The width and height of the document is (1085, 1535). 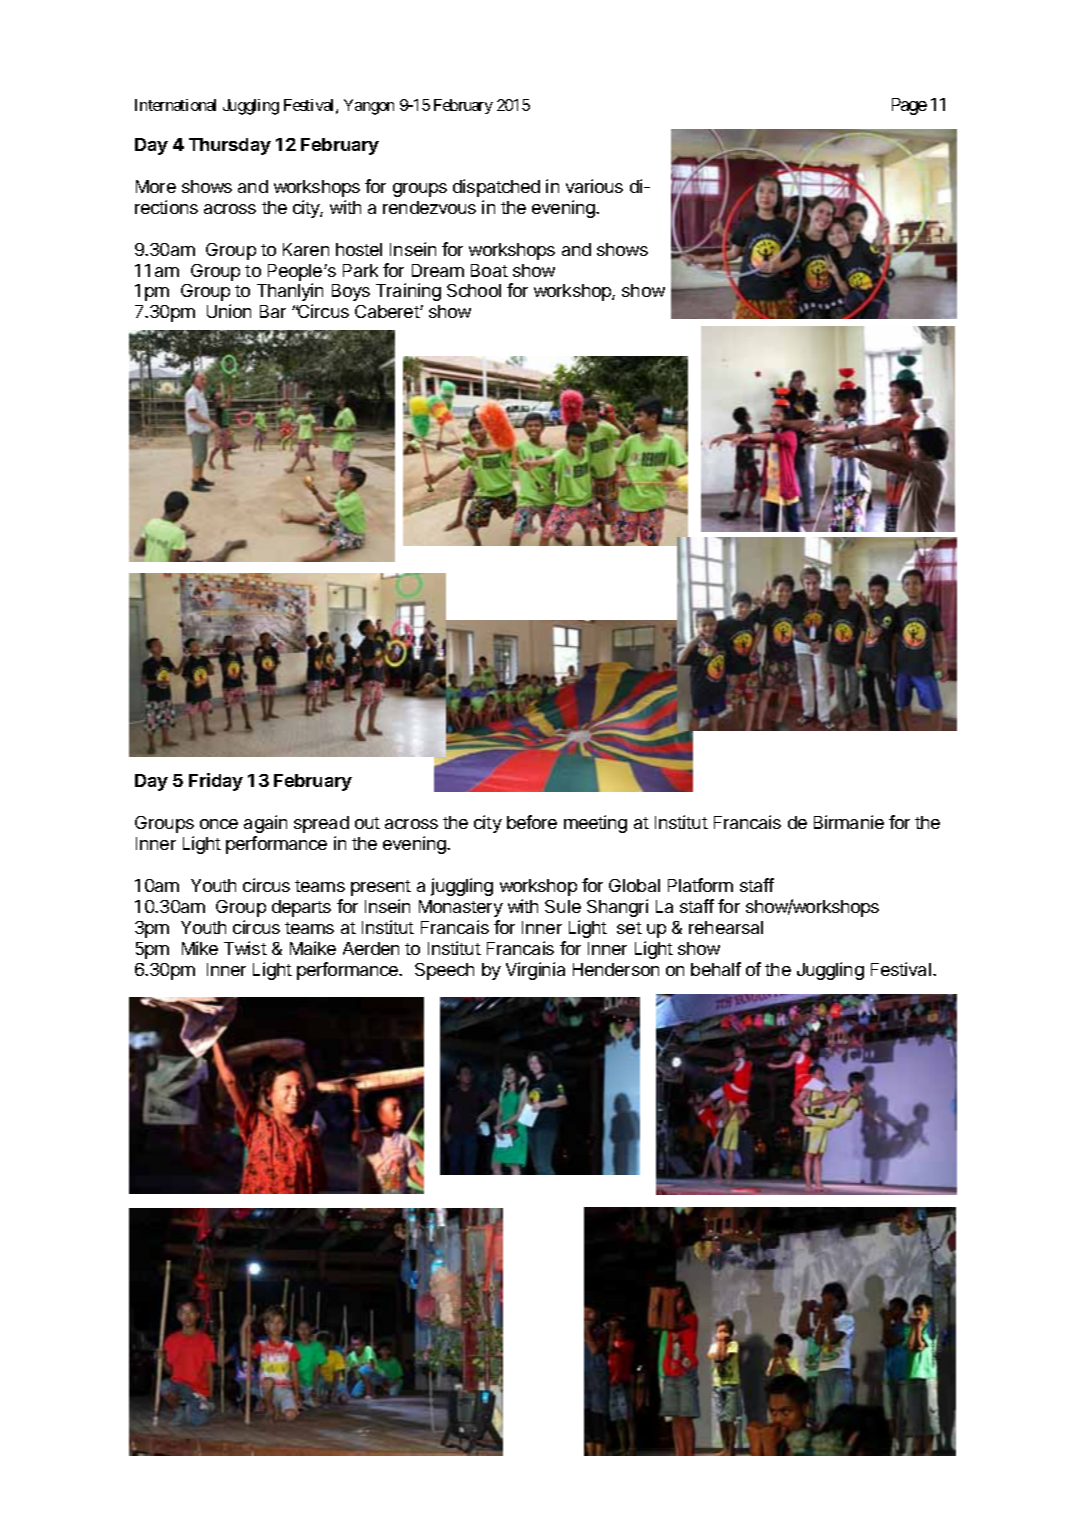 What do you see at coordinates (726, 927) in the document?
I see `rehearsal` at bounding box center [726, 927].
